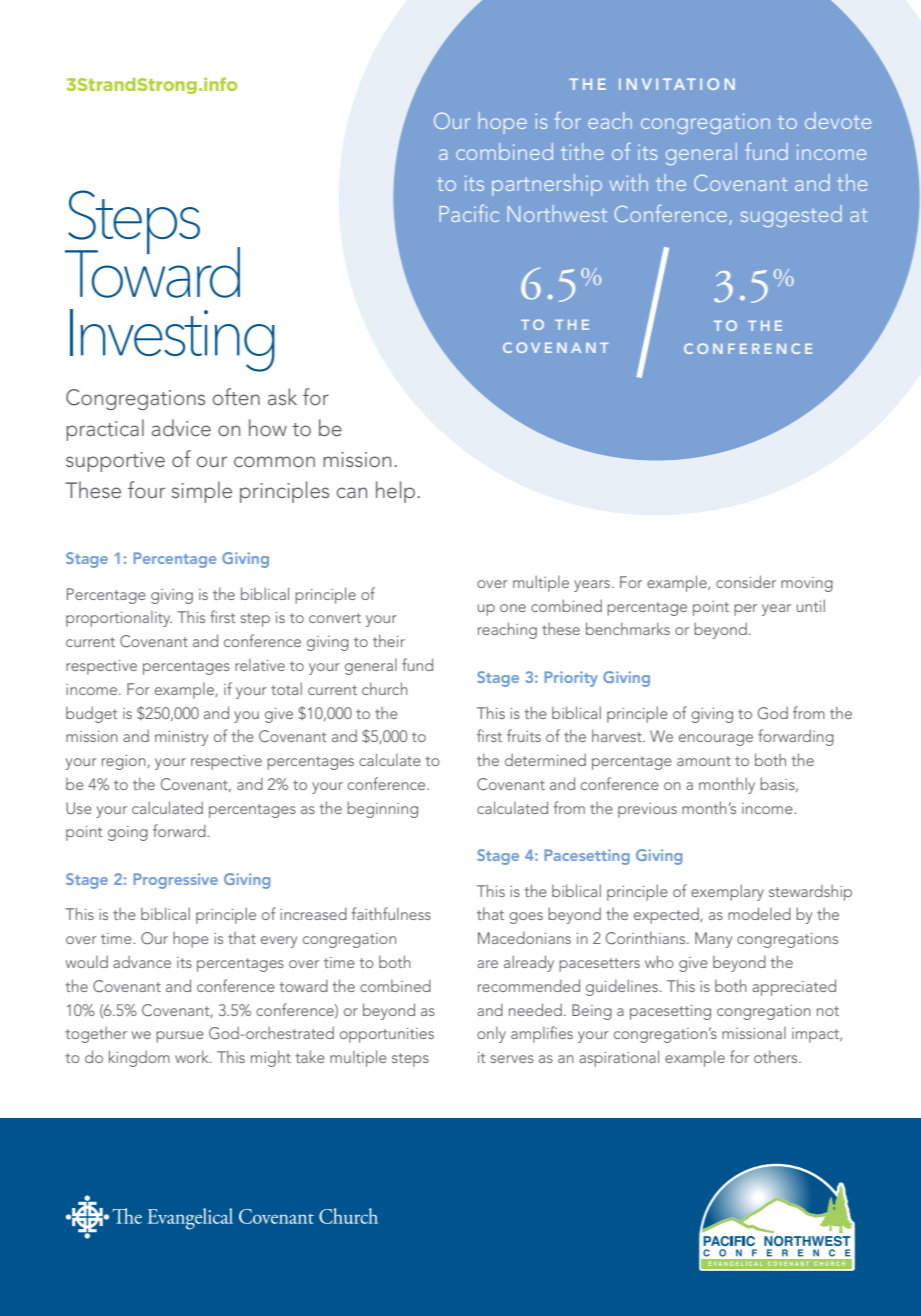 This screenshot has width=921, height=1316. What do you see at coordinates (557, 213) in the screenshot?
I see `Northwest` at bounding box center [557, 213].
